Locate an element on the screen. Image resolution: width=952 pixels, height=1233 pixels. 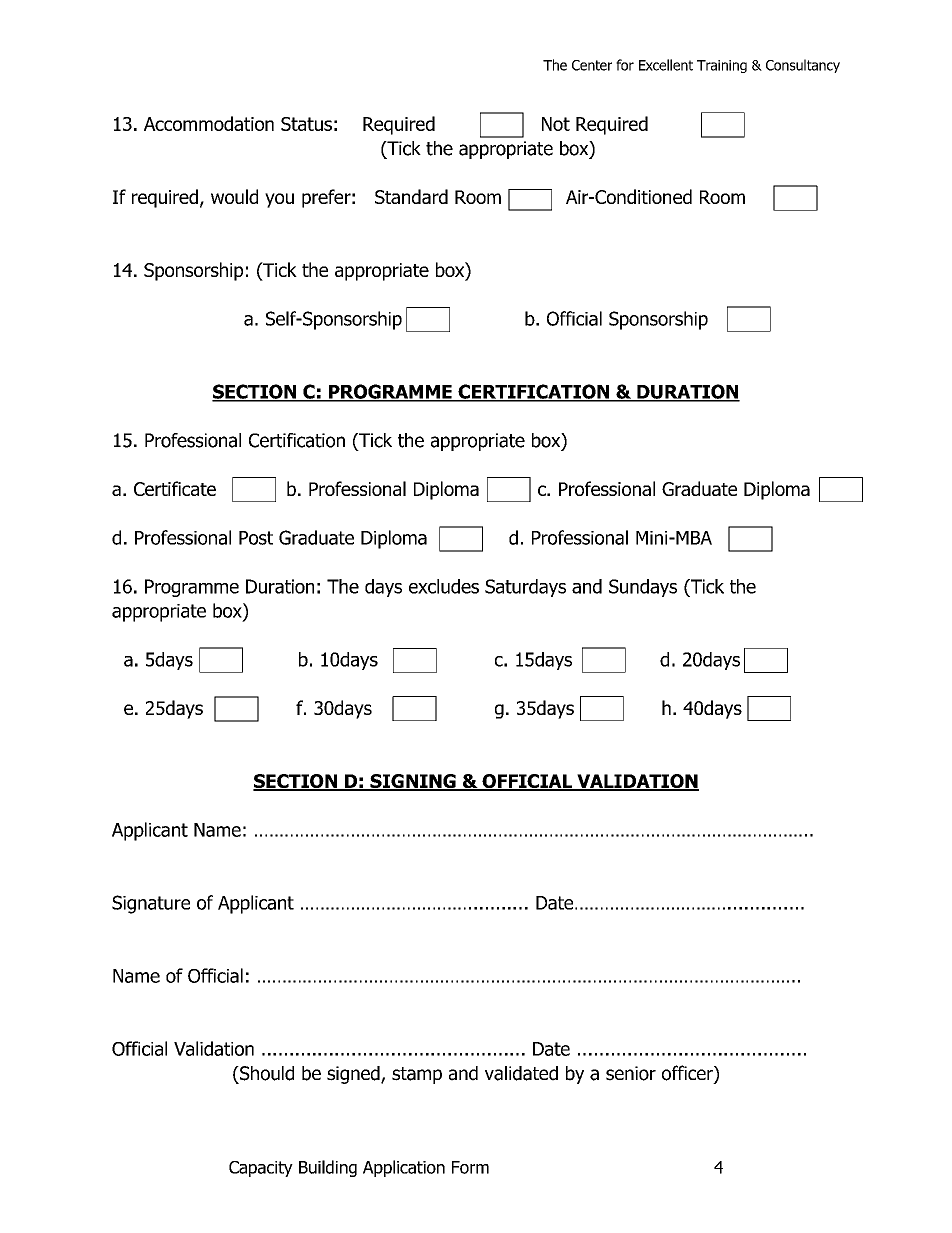
Accommodation is located at coordinates (209, 123).
